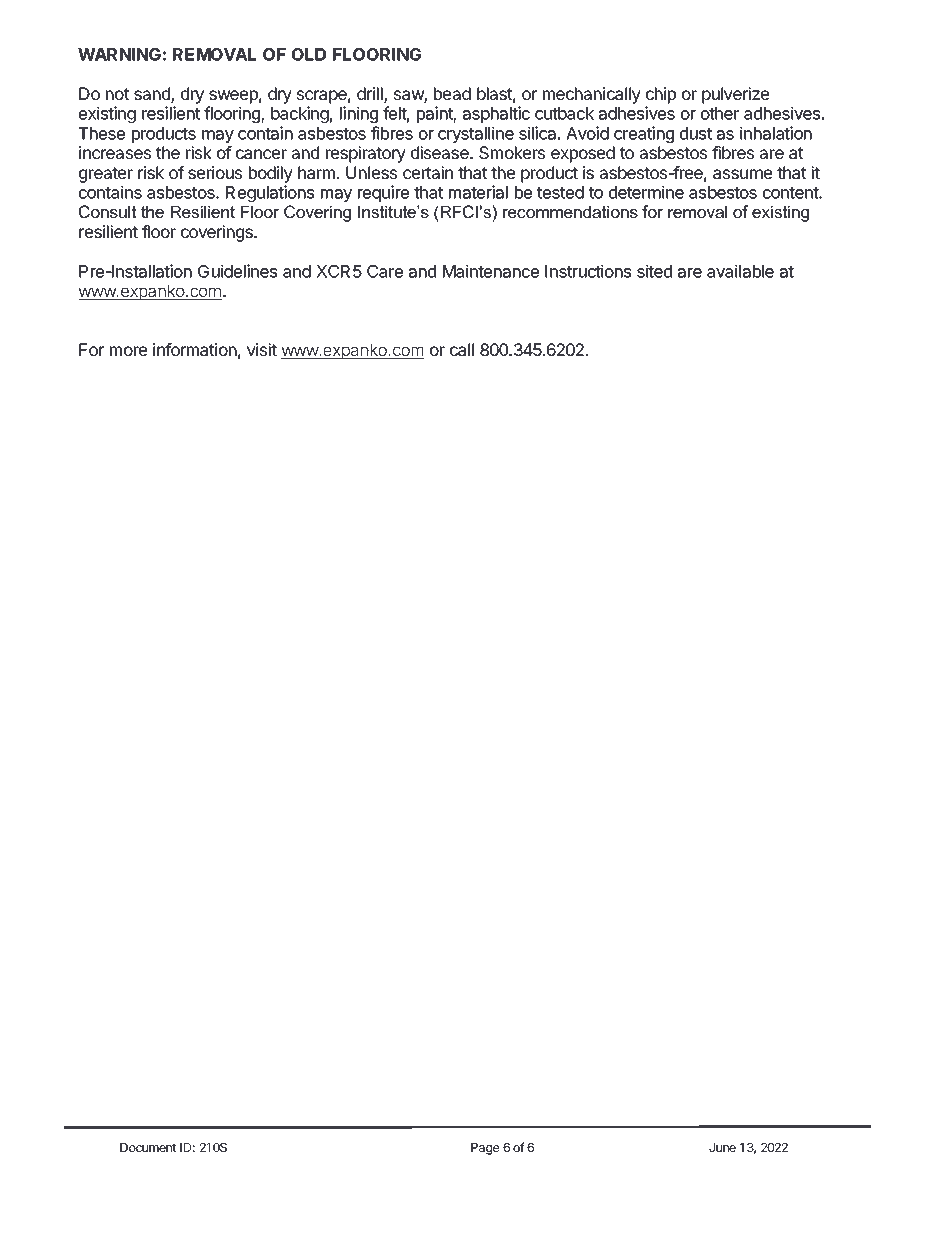  What do you see at coordinates (722, 1147) in the image?
I see `June` at bounding box center [722, 1147].
